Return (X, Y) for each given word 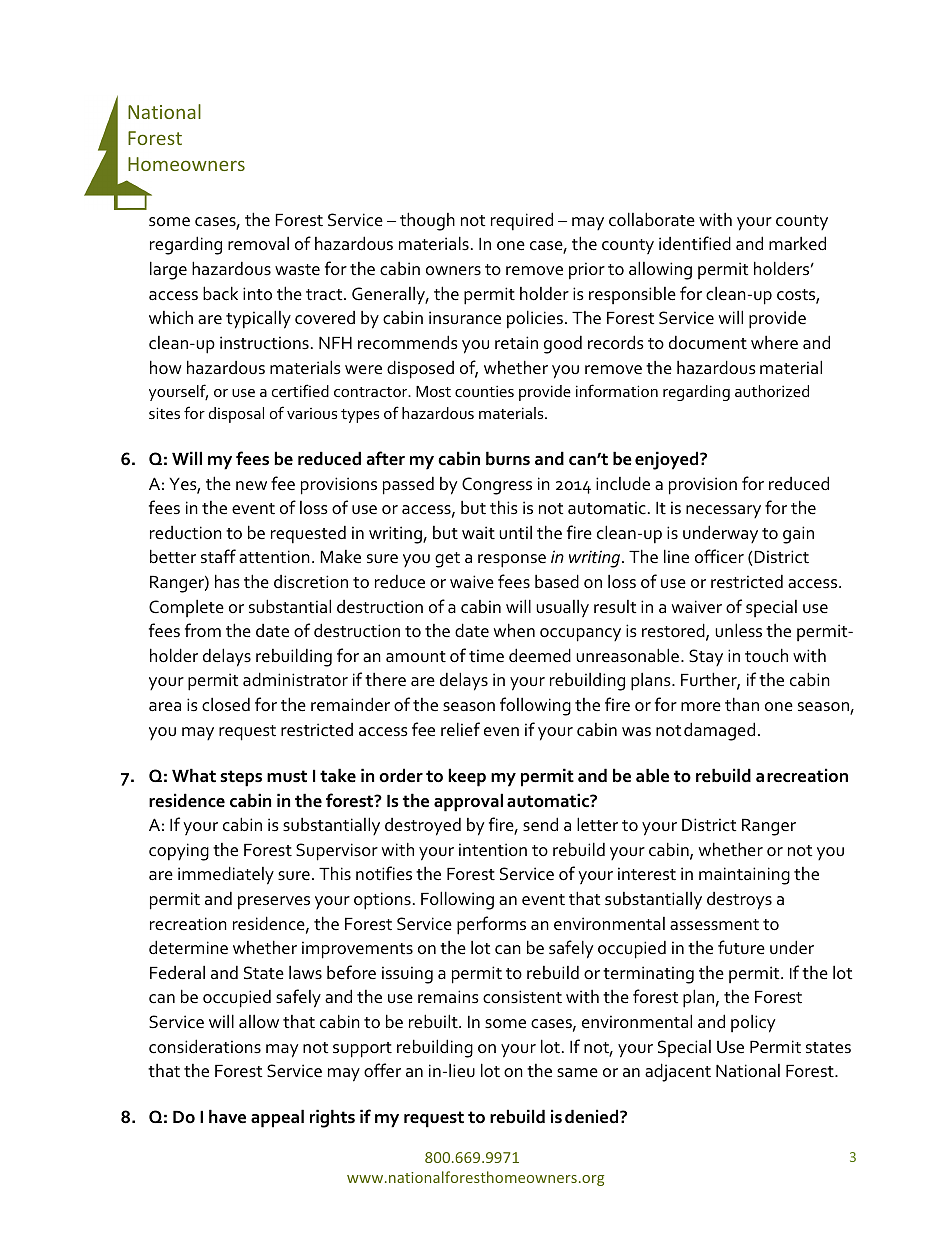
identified (695, 243)
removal (258, 243)
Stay (706, 657)
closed (226, 704)
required (522, 221)
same (577, 1073)
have (227, 1116)
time (486, 656)
